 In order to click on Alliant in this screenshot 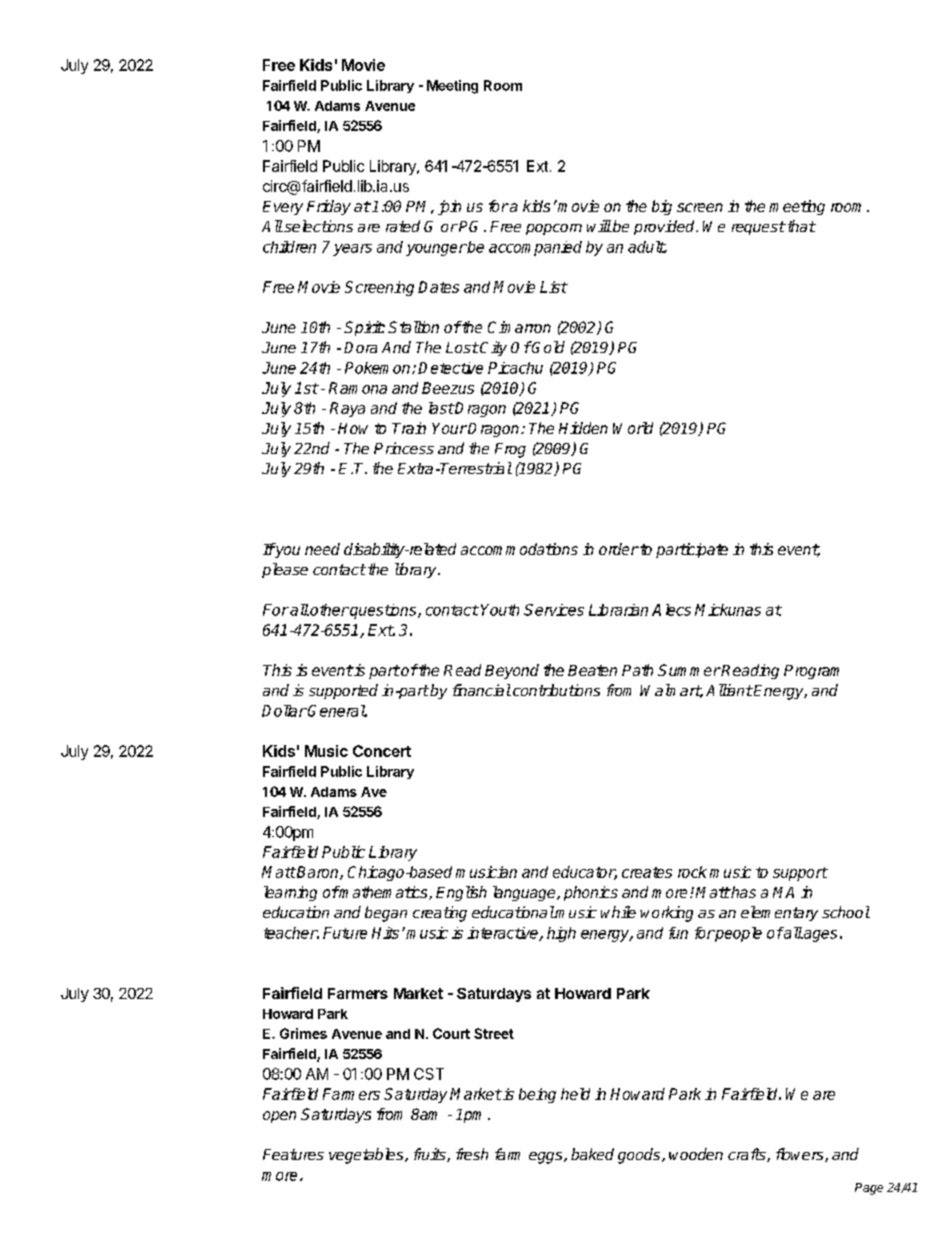, I will do `click(729, 690)`.
